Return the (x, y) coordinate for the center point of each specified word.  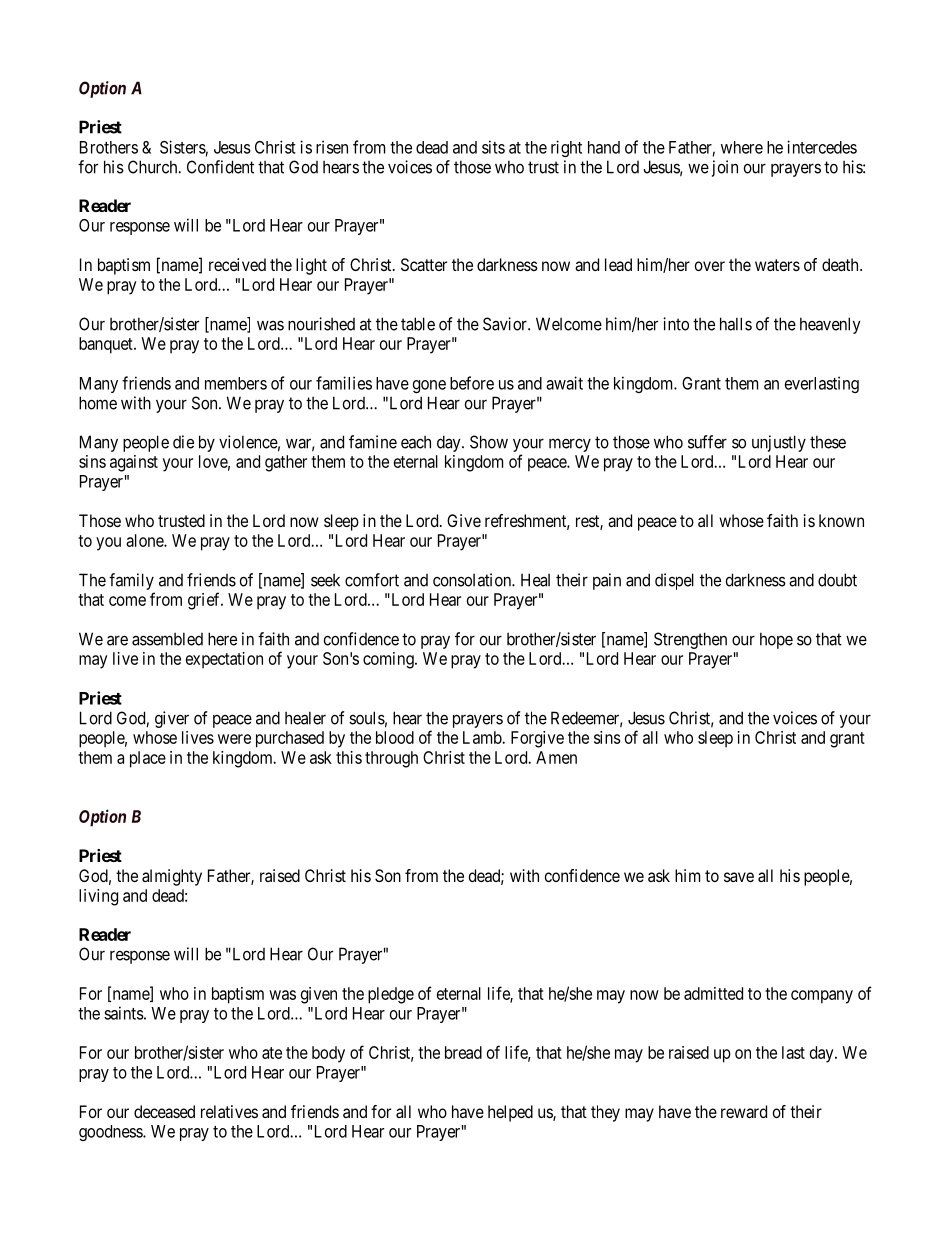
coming (389, 660)
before (472, 383)
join (725, 168)
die (183, 442)
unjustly (779, 443)
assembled (167, 639)
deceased (164, 1111)
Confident (220, 167)
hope (776, 640)
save (739, 877)
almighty (172, 877)
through (391, 759)
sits (493, 147)
